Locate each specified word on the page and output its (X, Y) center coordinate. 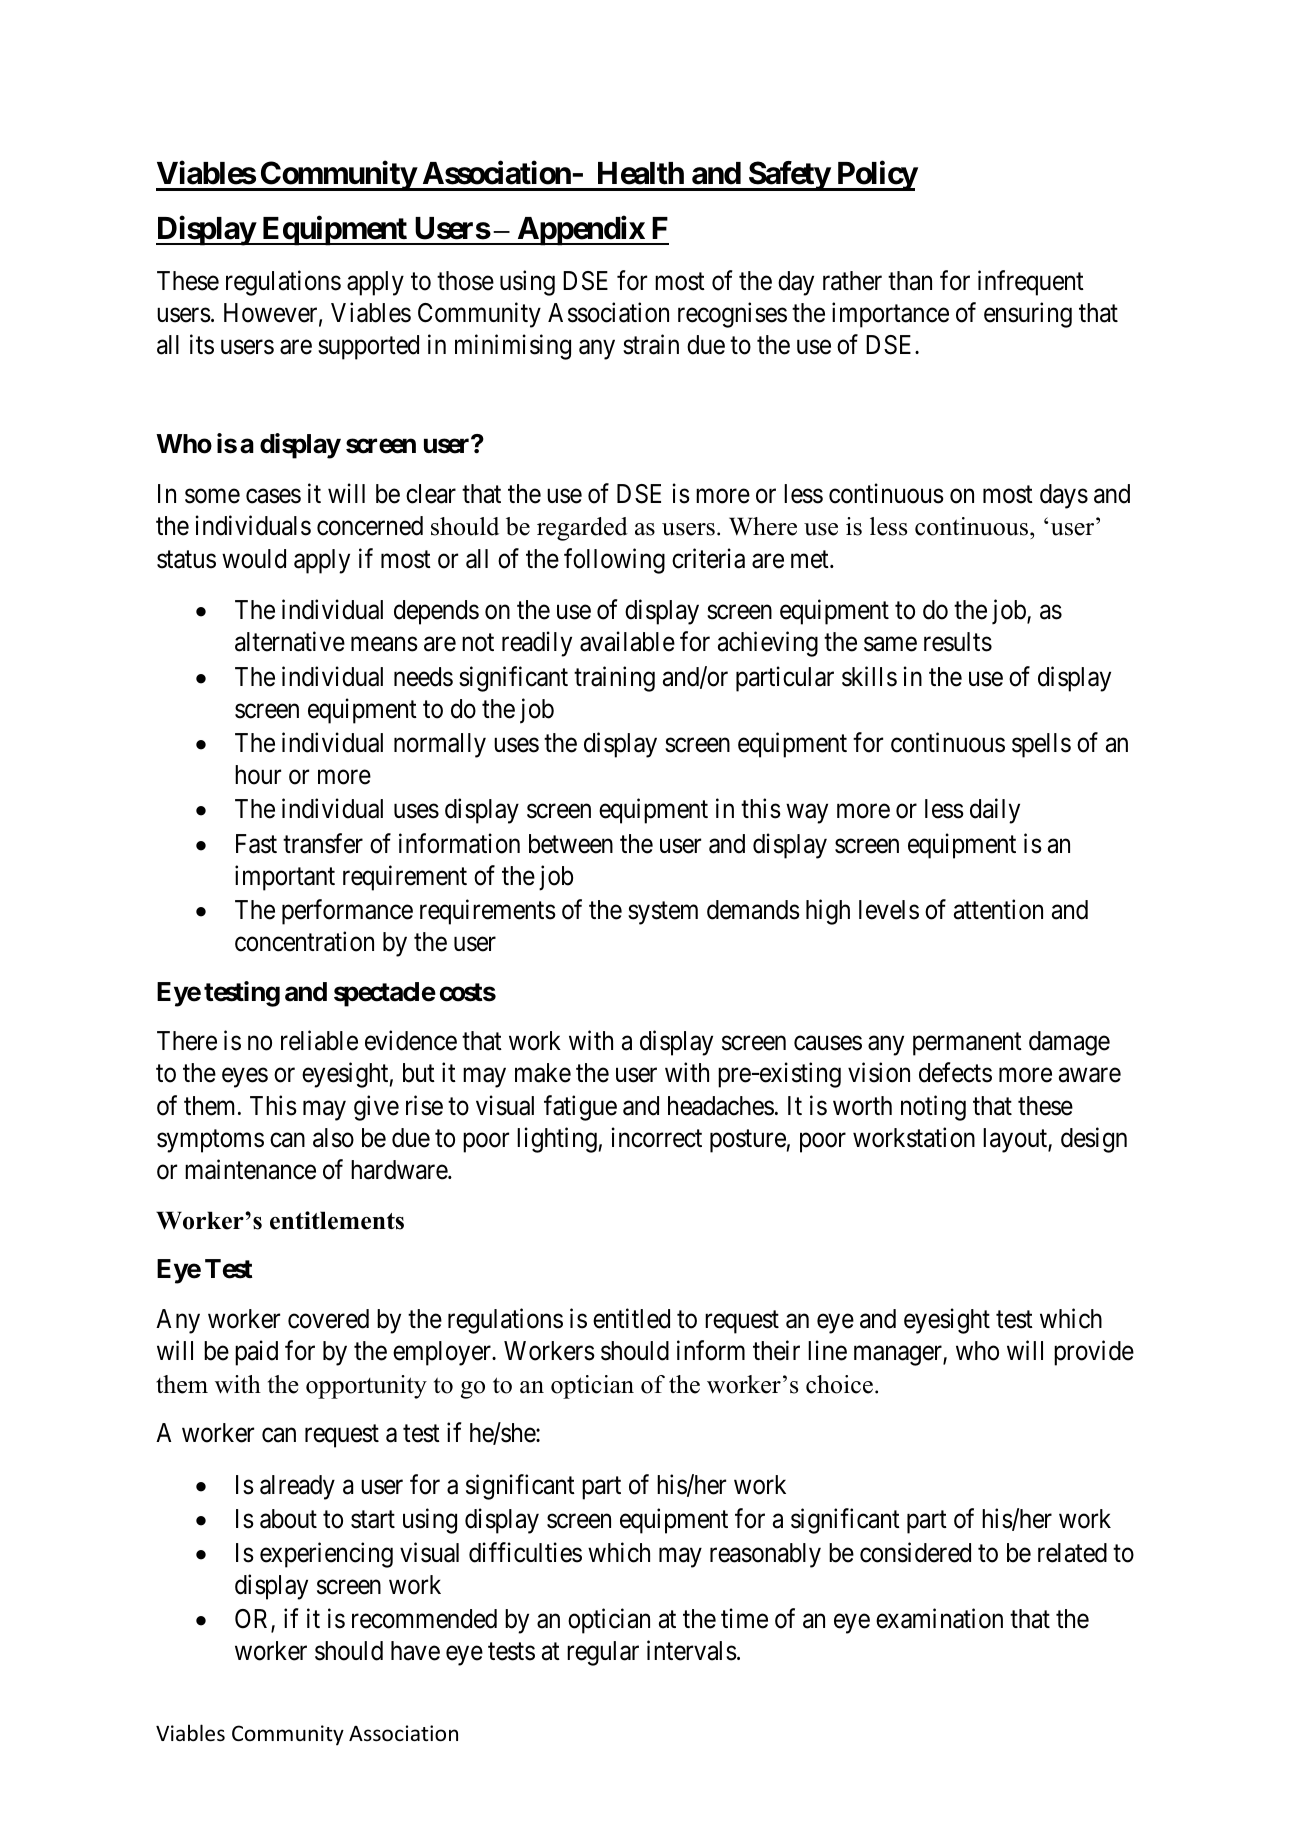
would (254, 559)
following (614, 561)
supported (368, 347)
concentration (304, 941)
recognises (732, 315)
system (663, 913)
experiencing (326, 1555)
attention (998, 909)
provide (1094, 1353)
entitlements (337, 1220)
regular (603, 1653)
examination (939, 1619)
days (1064, 496)
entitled (631, 1318)
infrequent (1031, 283)
